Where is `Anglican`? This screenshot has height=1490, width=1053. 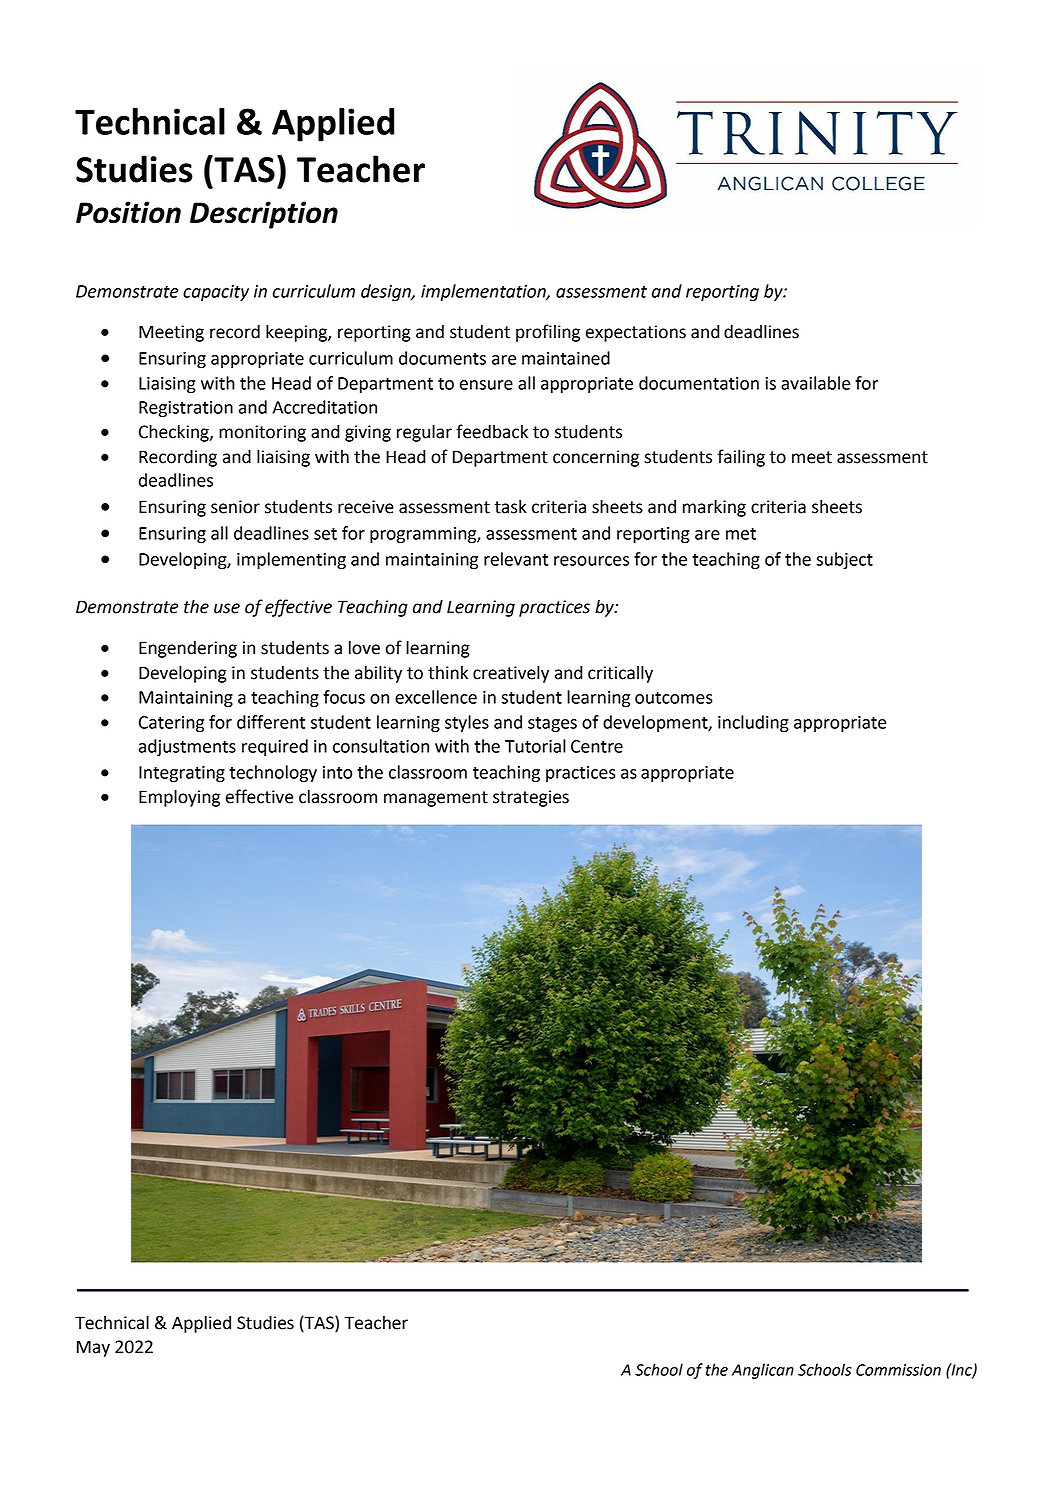 Anglican is located at coordinates (763, 1371).
